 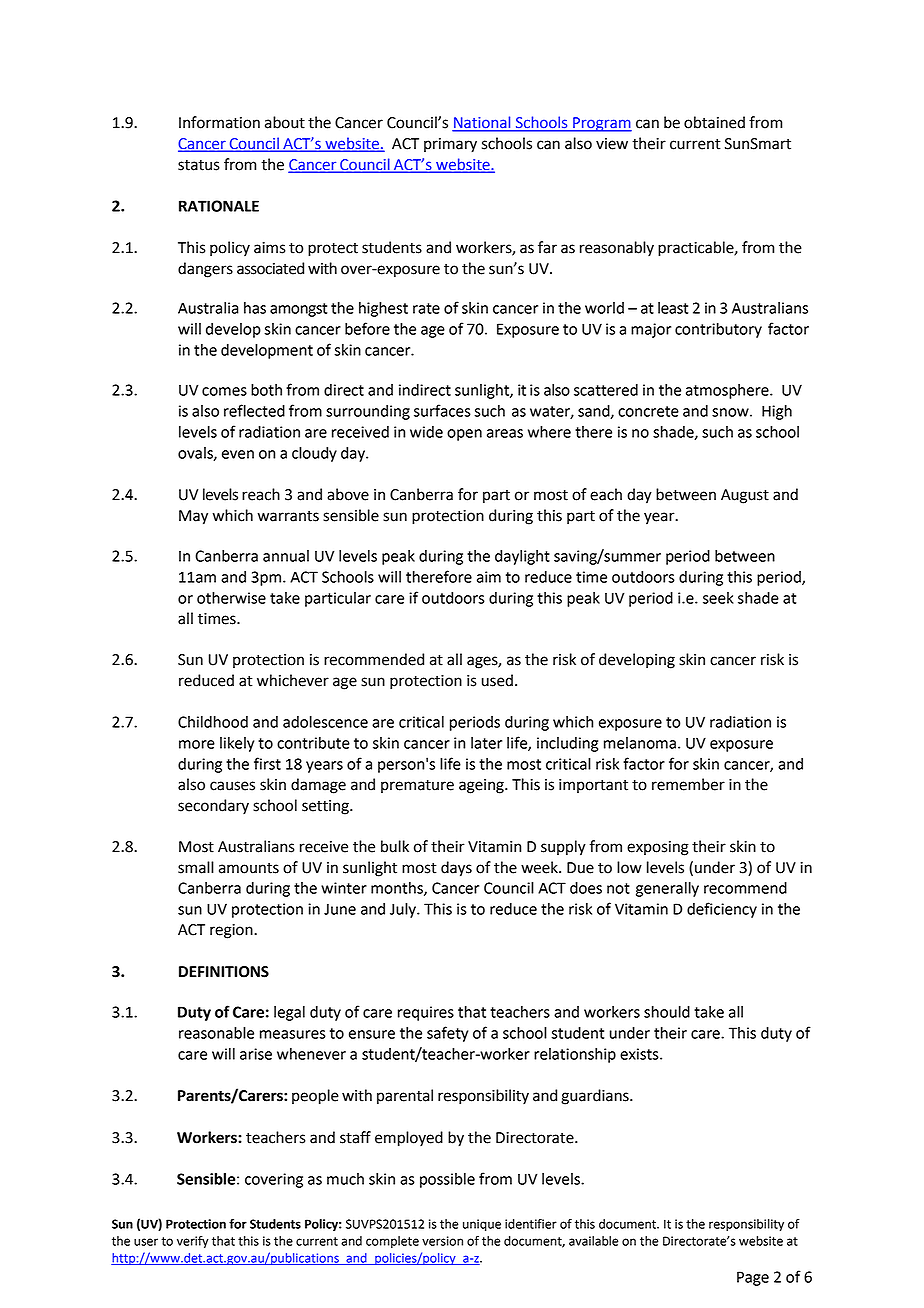 I want to click on obtained, so click(x=714, y=122).
